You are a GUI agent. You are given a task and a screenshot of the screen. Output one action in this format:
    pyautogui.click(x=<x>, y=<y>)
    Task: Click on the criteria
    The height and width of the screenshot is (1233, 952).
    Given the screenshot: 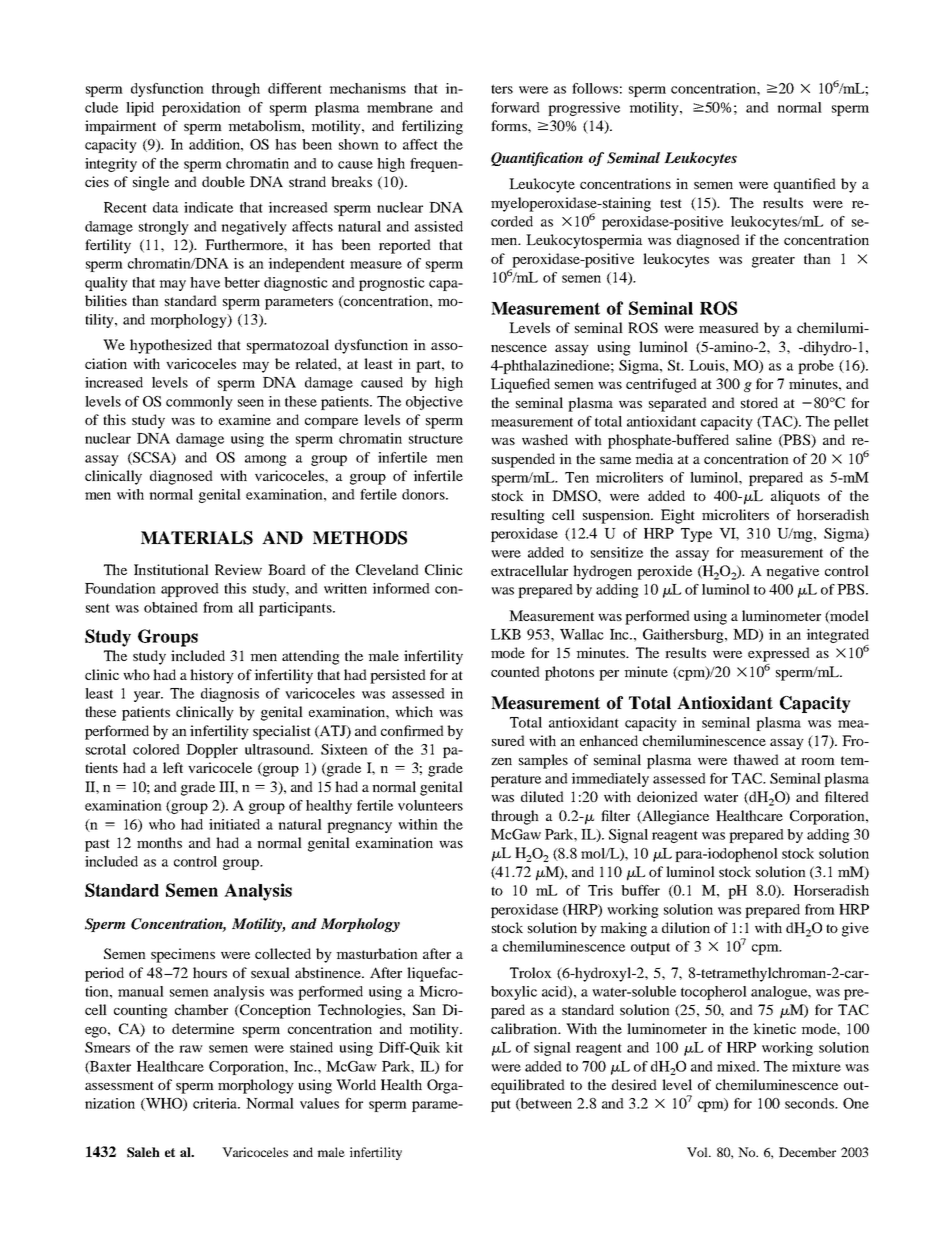 What is the action you would take?
    pyautogui.click(x=216, y=1103)
